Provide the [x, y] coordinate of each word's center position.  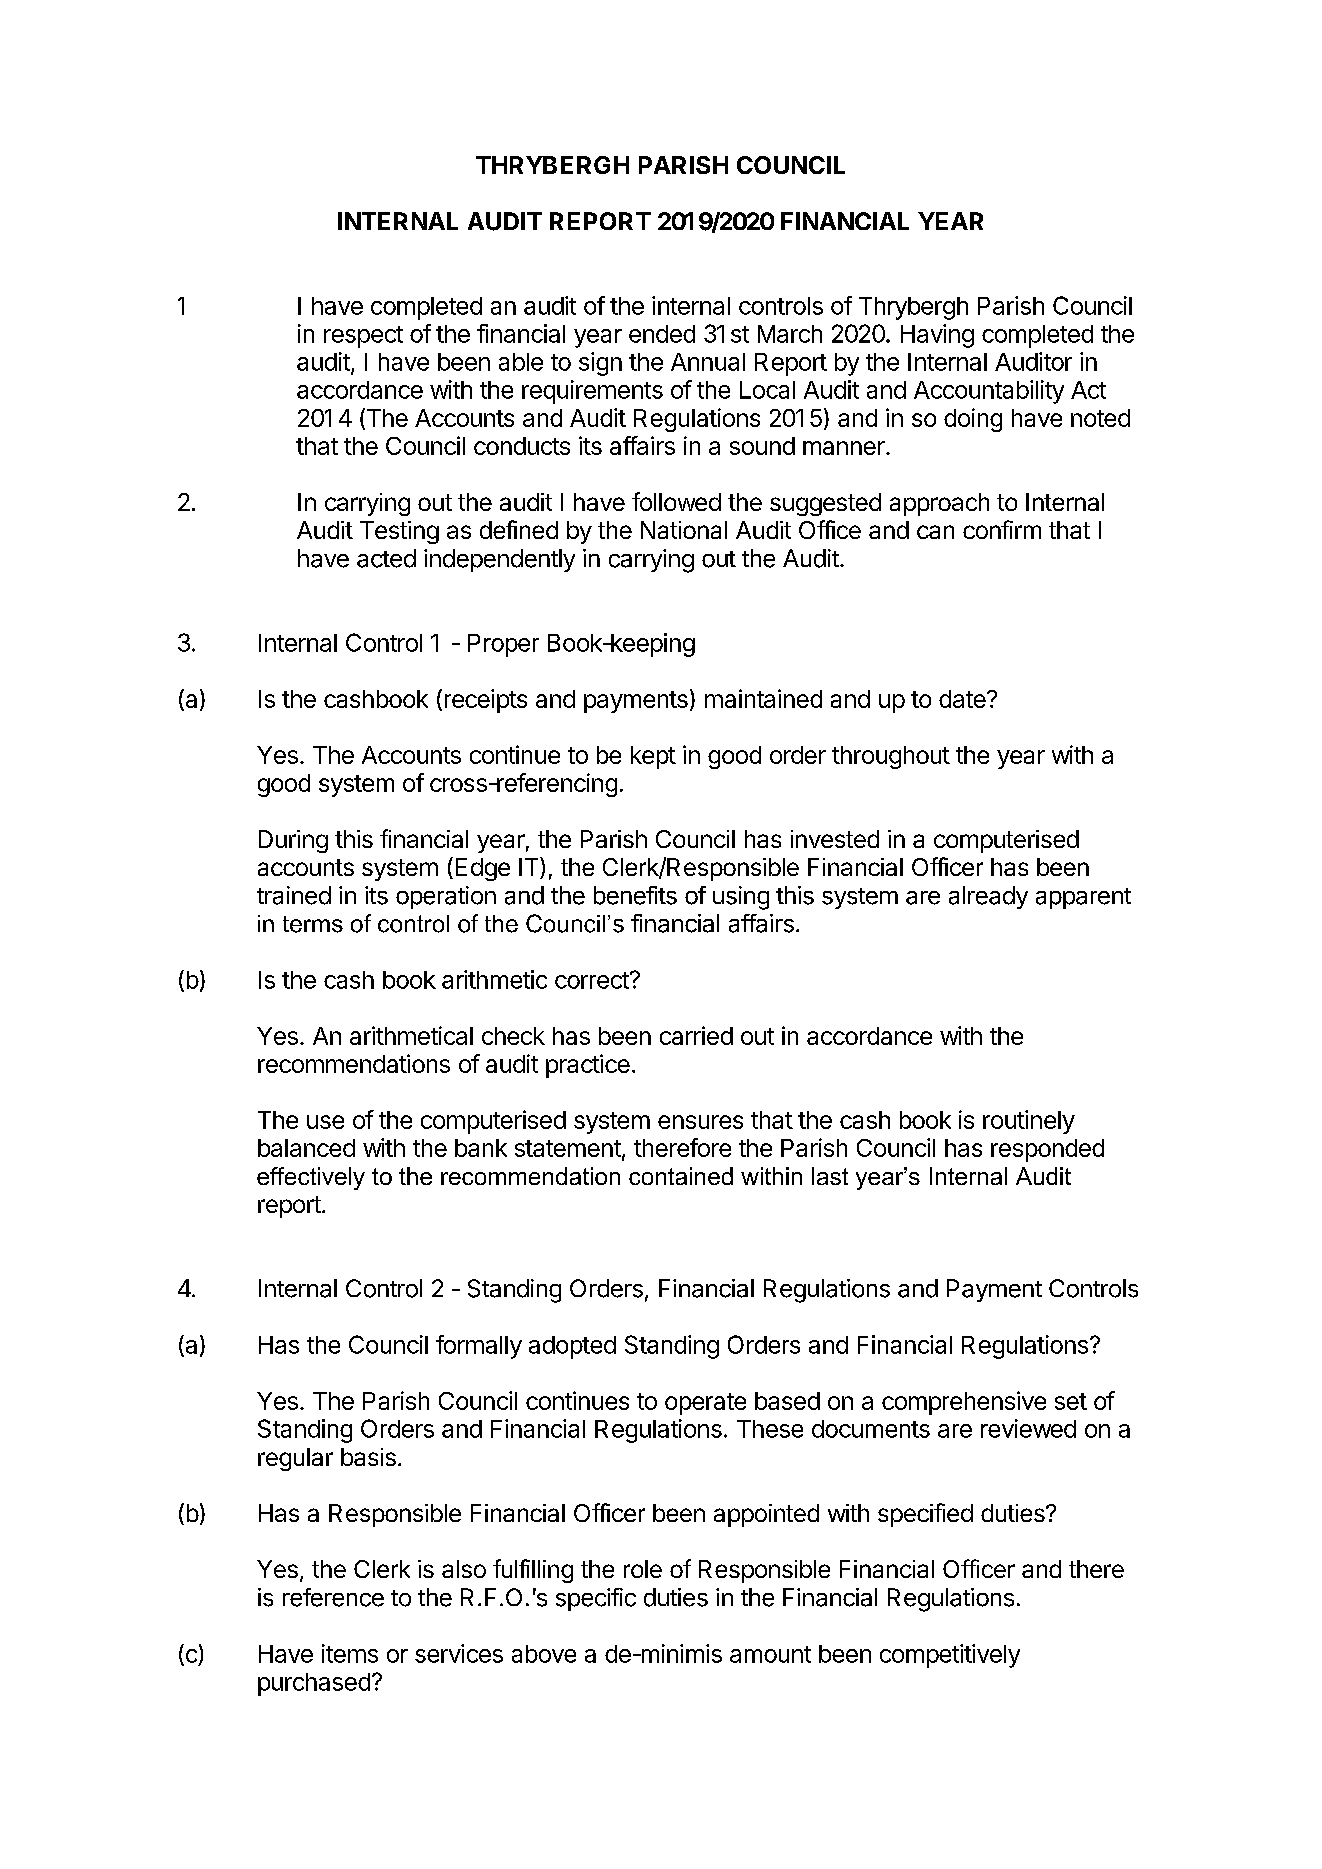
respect [363, 337]
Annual [708, 362]
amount [770, 1654]
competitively [950, 1656]
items [350, 1653]
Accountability [989, 392]
